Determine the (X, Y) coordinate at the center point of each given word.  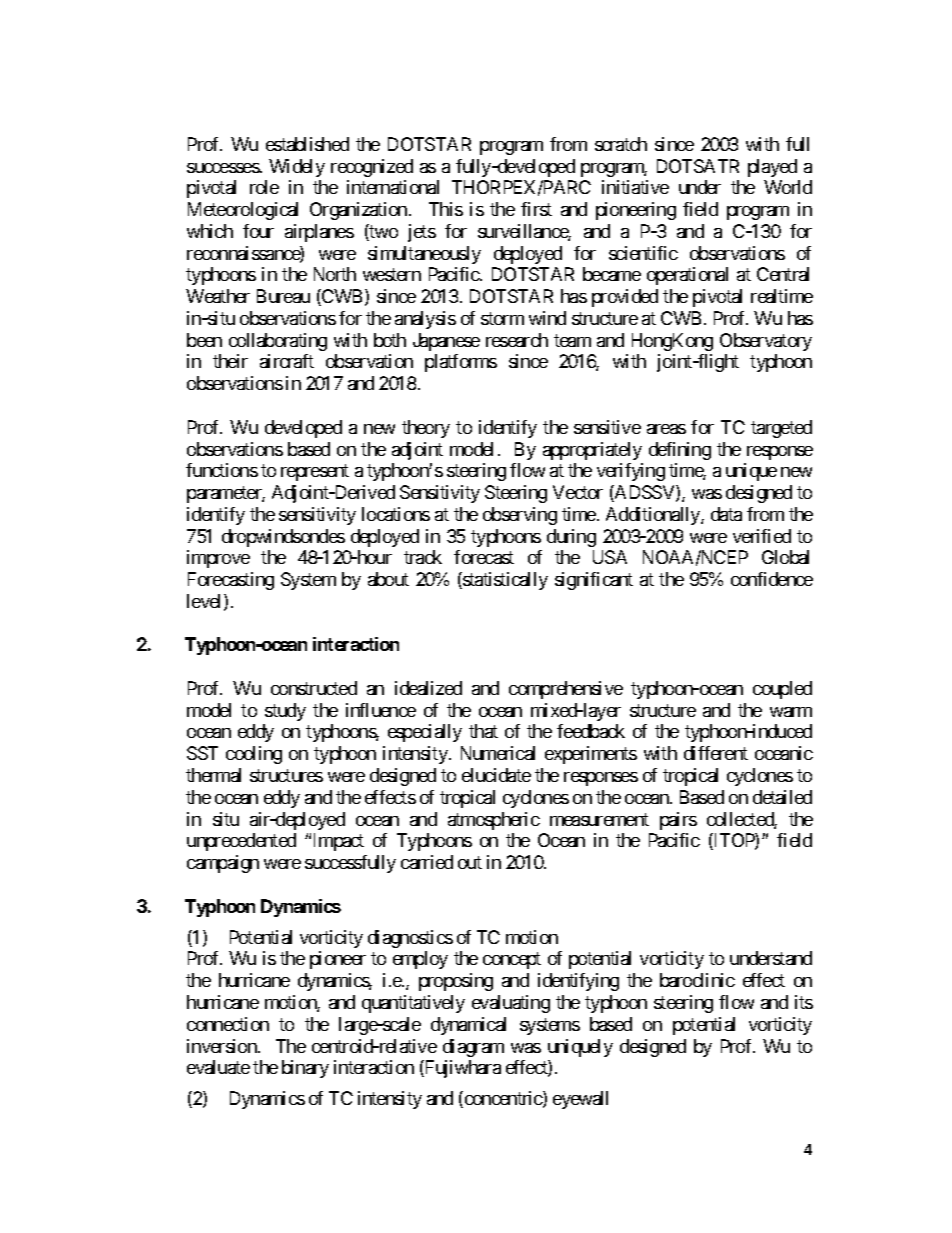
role (264, 187)
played (772, 168)
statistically (504, 581)
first (536, 209)
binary (305, 1069)
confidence (772, 579)
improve (218, 559)
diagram (473, 1048)
